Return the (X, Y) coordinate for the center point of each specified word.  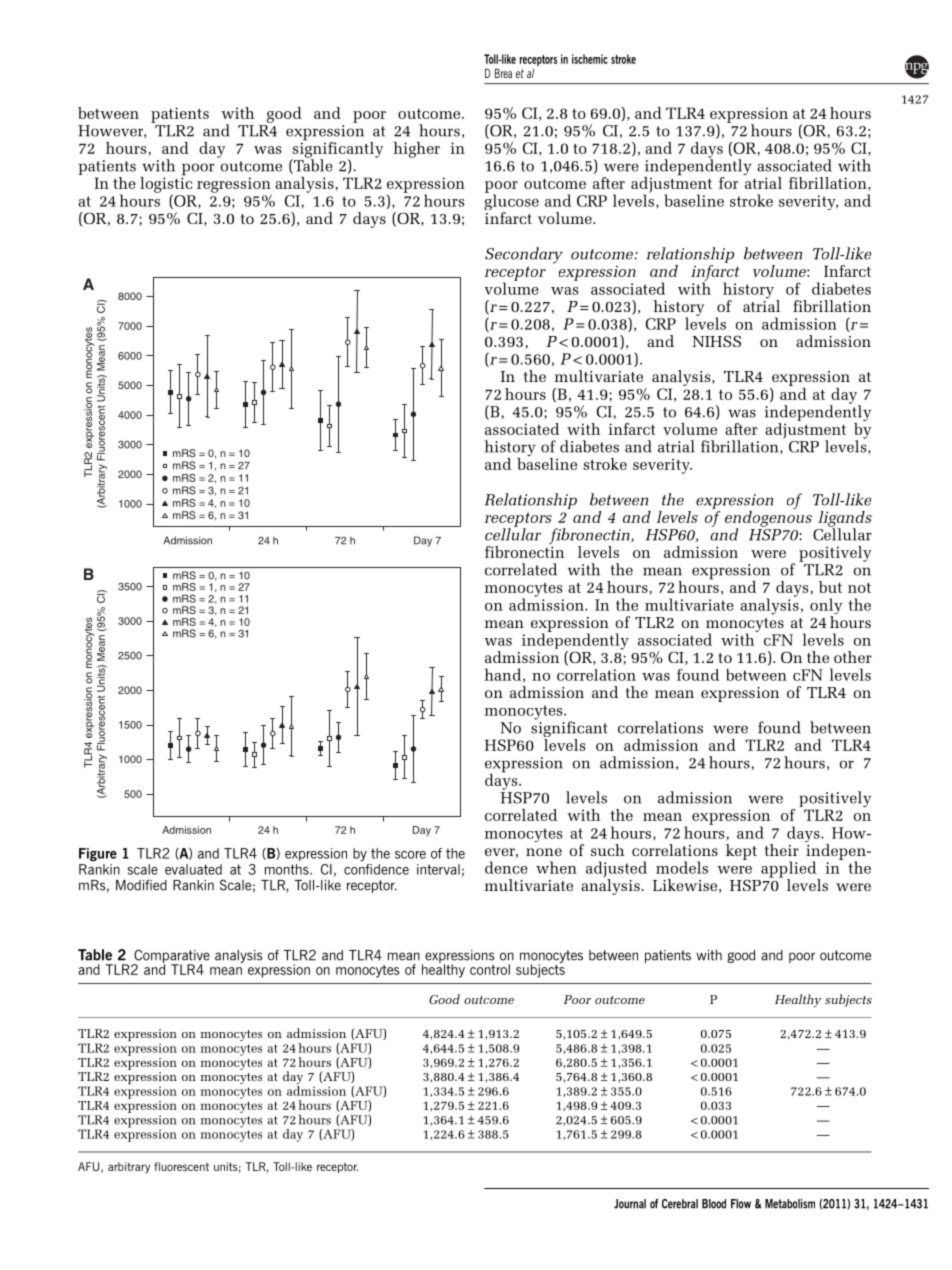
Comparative (171, 957)
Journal (630, 1204)
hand (504, 675)
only (826, 607)
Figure (98, 854)
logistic (166, 185)
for (728, 183)
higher (416, 150)
